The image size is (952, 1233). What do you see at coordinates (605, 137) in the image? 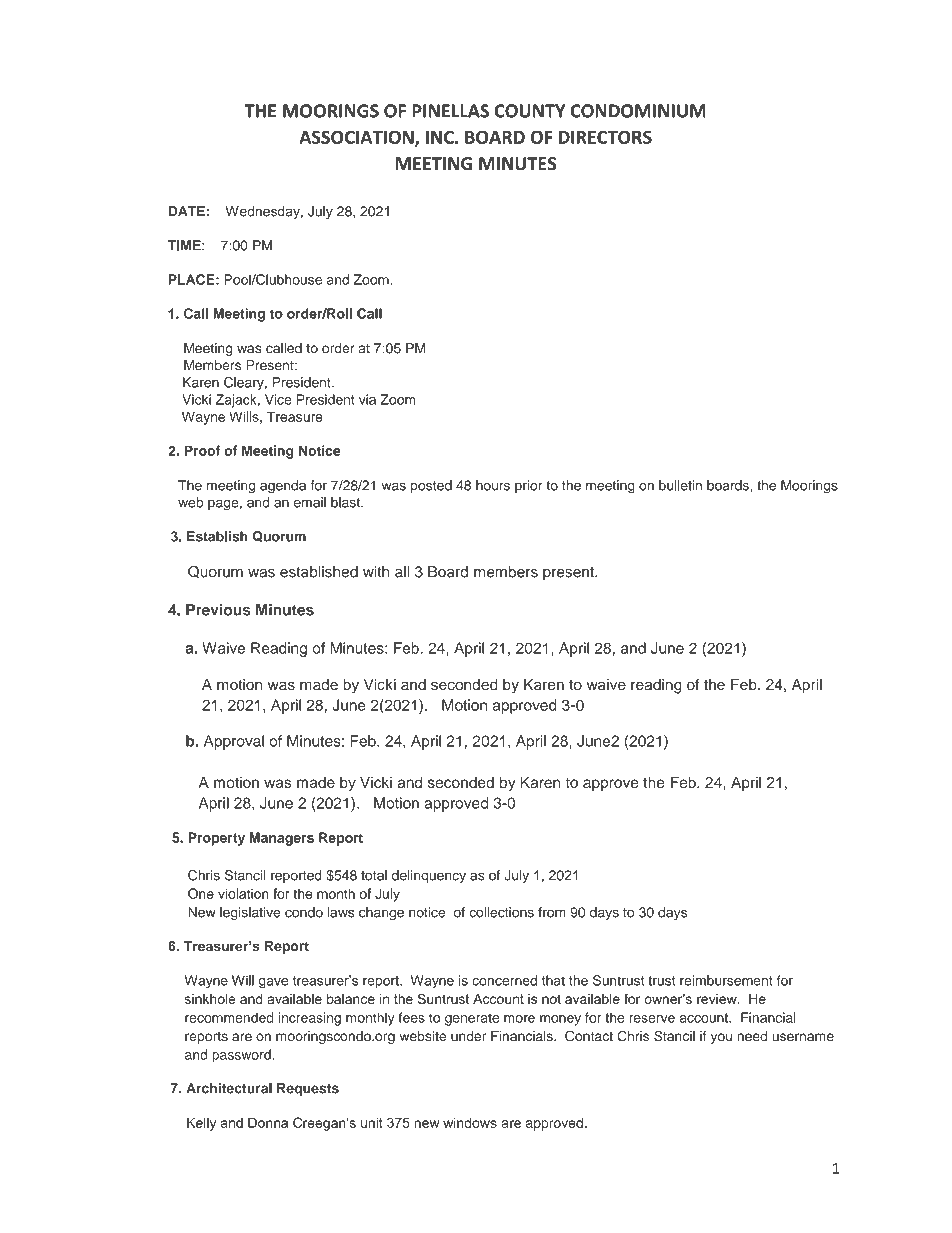
I see `DIRECTORS` at bounding box center [605, 137].
